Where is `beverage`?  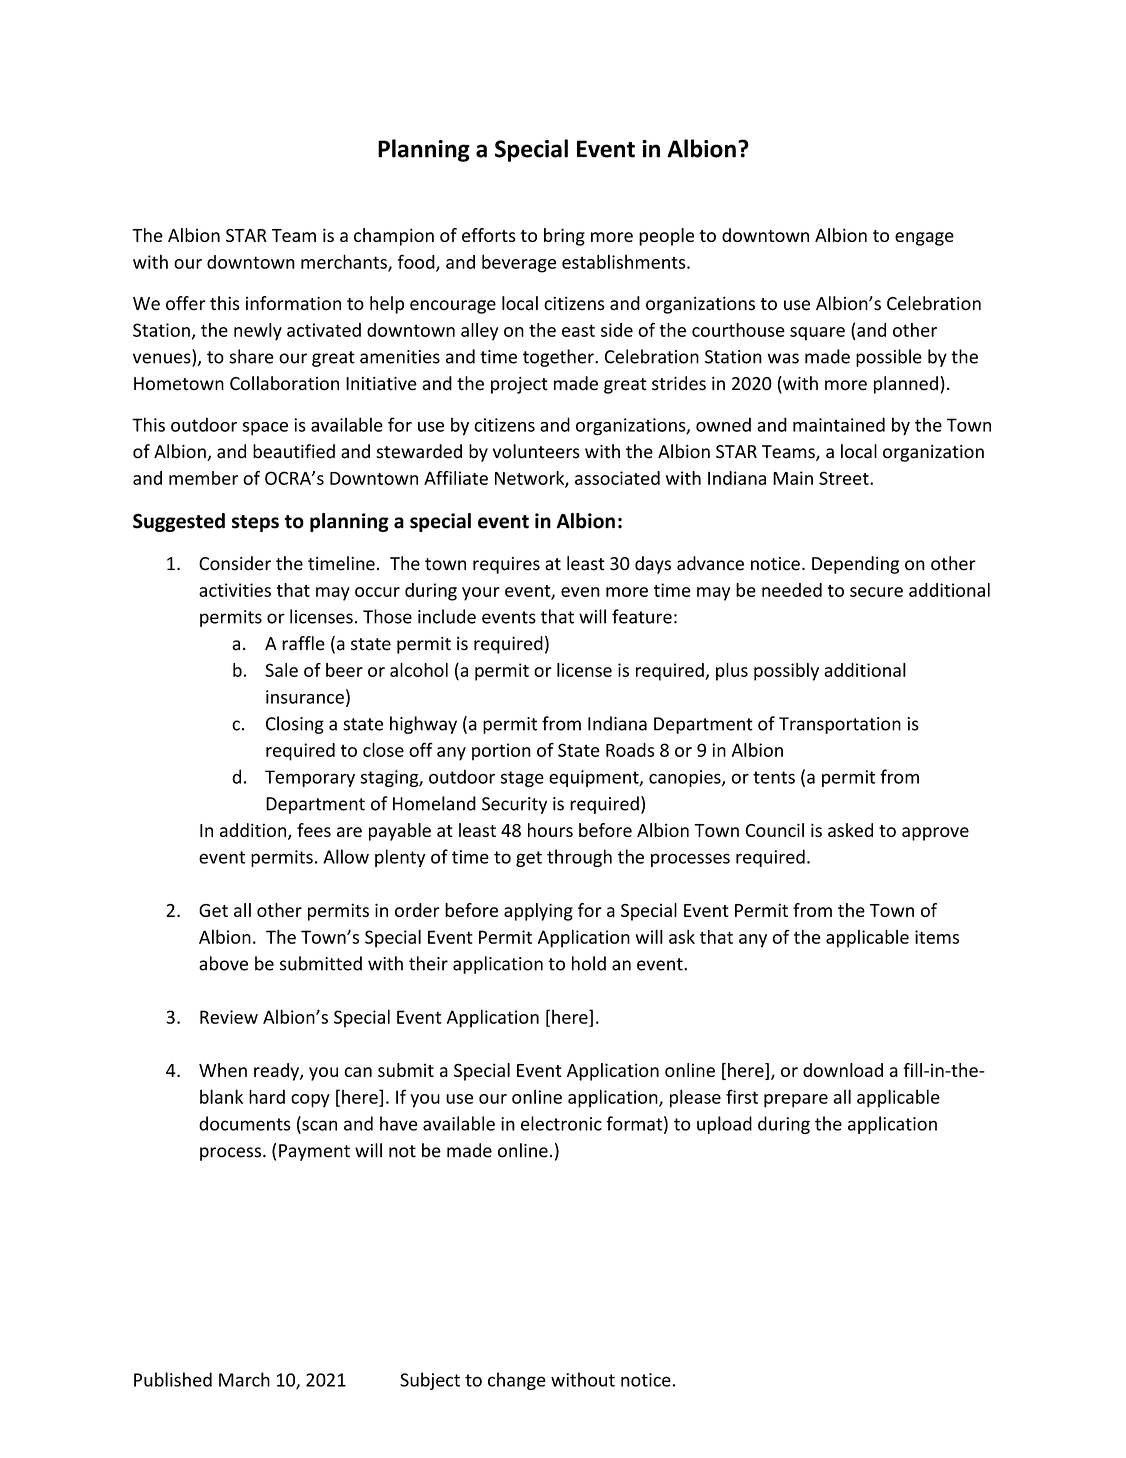 beverage is located at coordinates (519, 263).
